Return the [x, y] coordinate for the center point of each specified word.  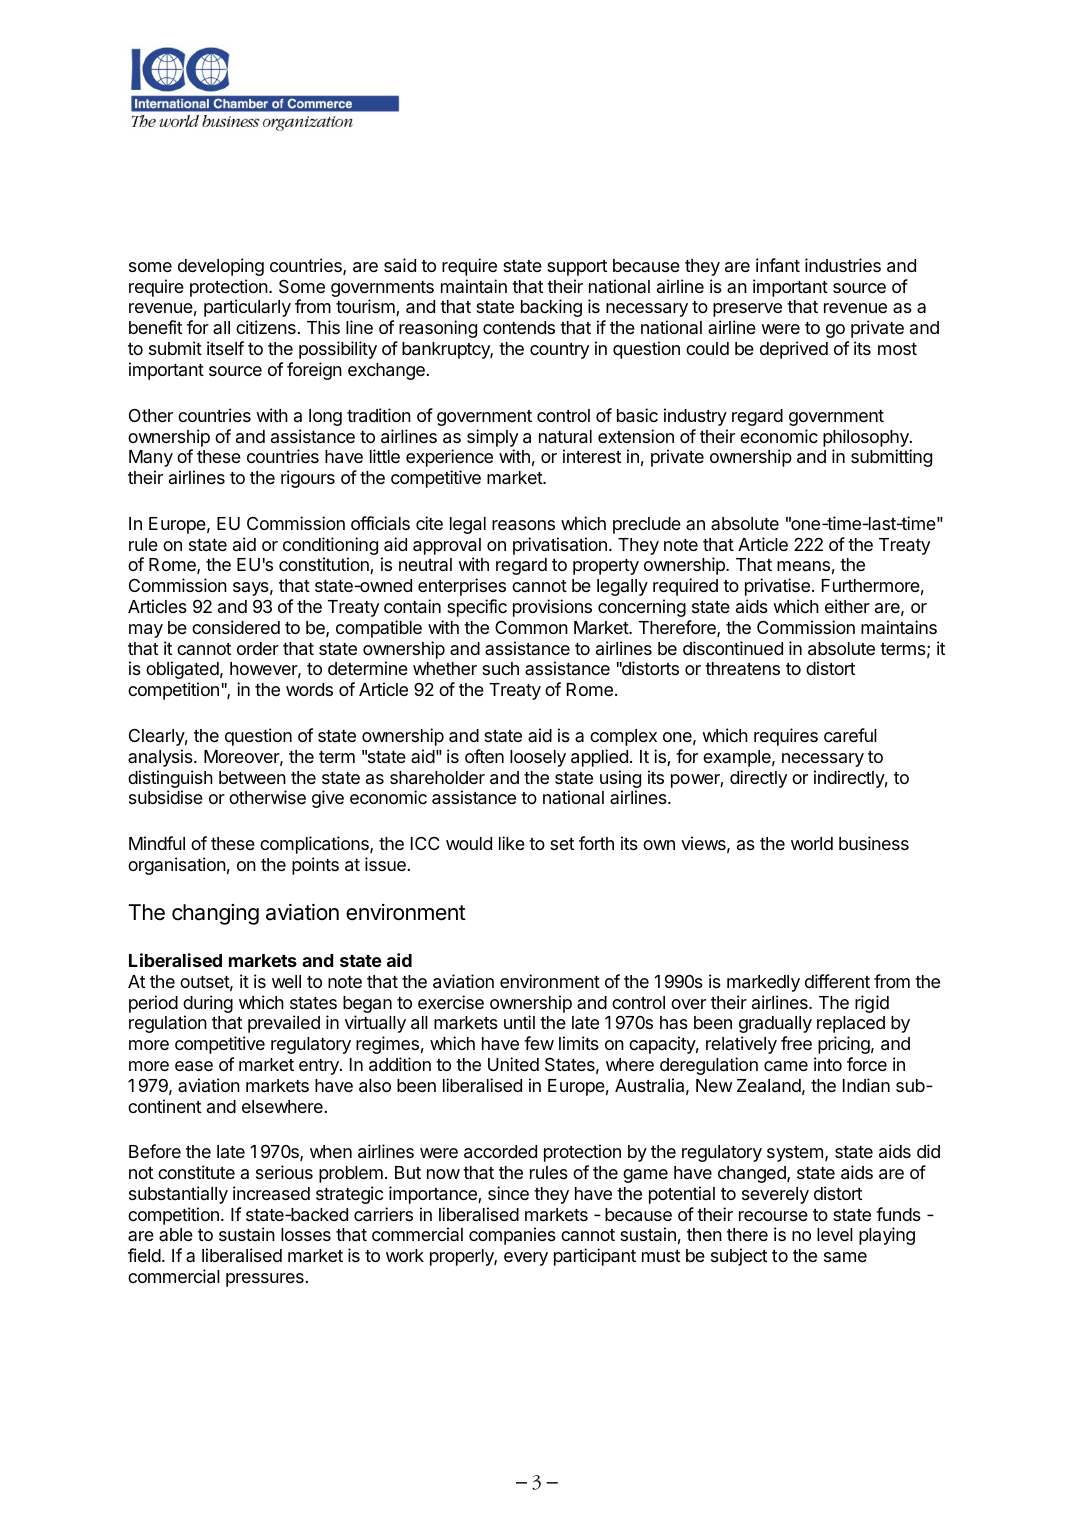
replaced [851, 1024]
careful [850, 735]
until [519, 1022]
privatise [777, 587]
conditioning [330, 547]
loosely [538, 758]
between [252, 777]
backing [551, 308]
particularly [247, 308]
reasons [523, 525]
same [845, 1257]
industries [843, 265]
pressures [265, 1280]
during [208, 1005]
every [526, 1259]
